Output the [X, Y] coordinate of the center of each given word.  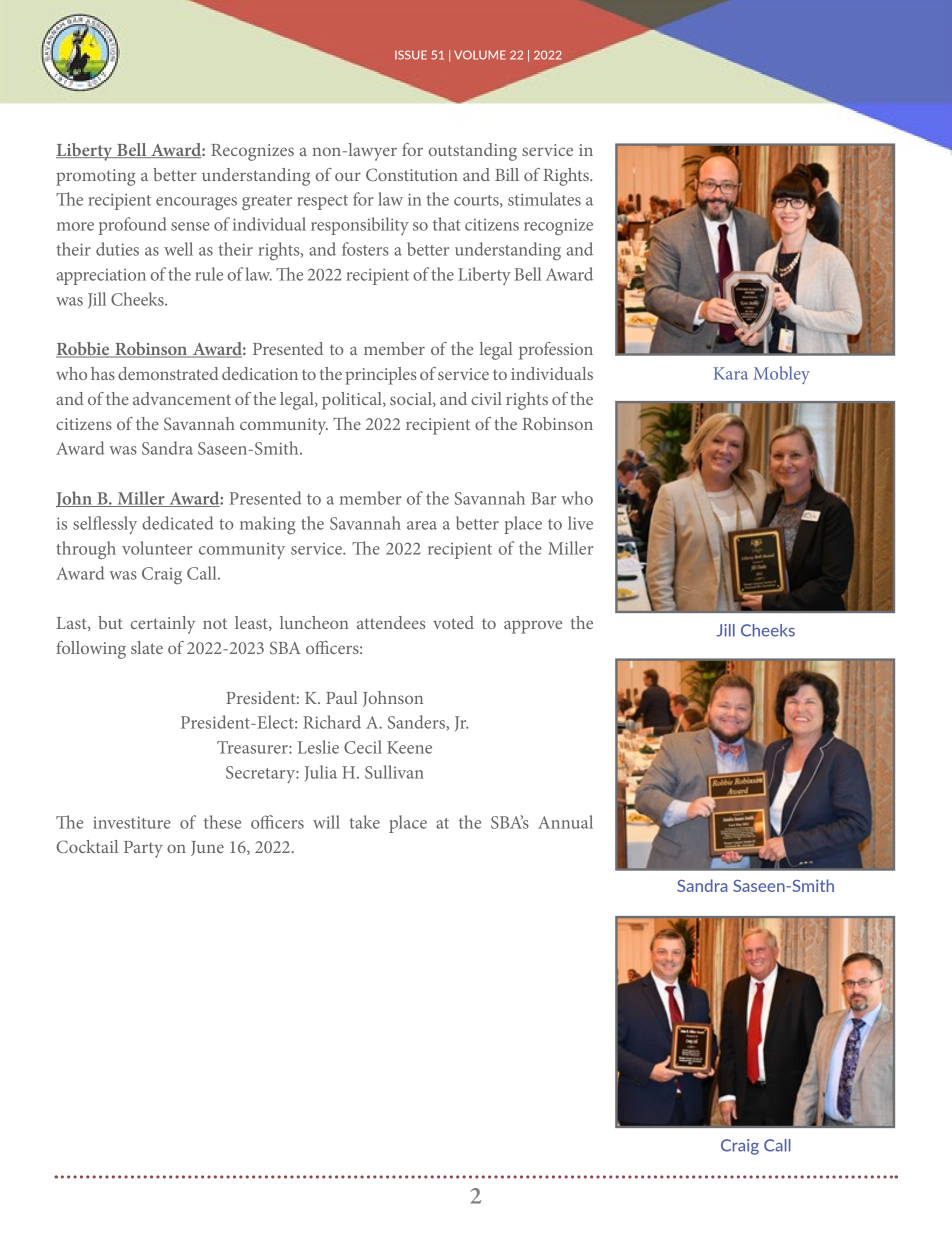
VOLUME [480, 55]
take [364, 822]
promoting [95, 177]
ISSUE [411, 55]
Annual [565, 822]
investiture [132, 822]
